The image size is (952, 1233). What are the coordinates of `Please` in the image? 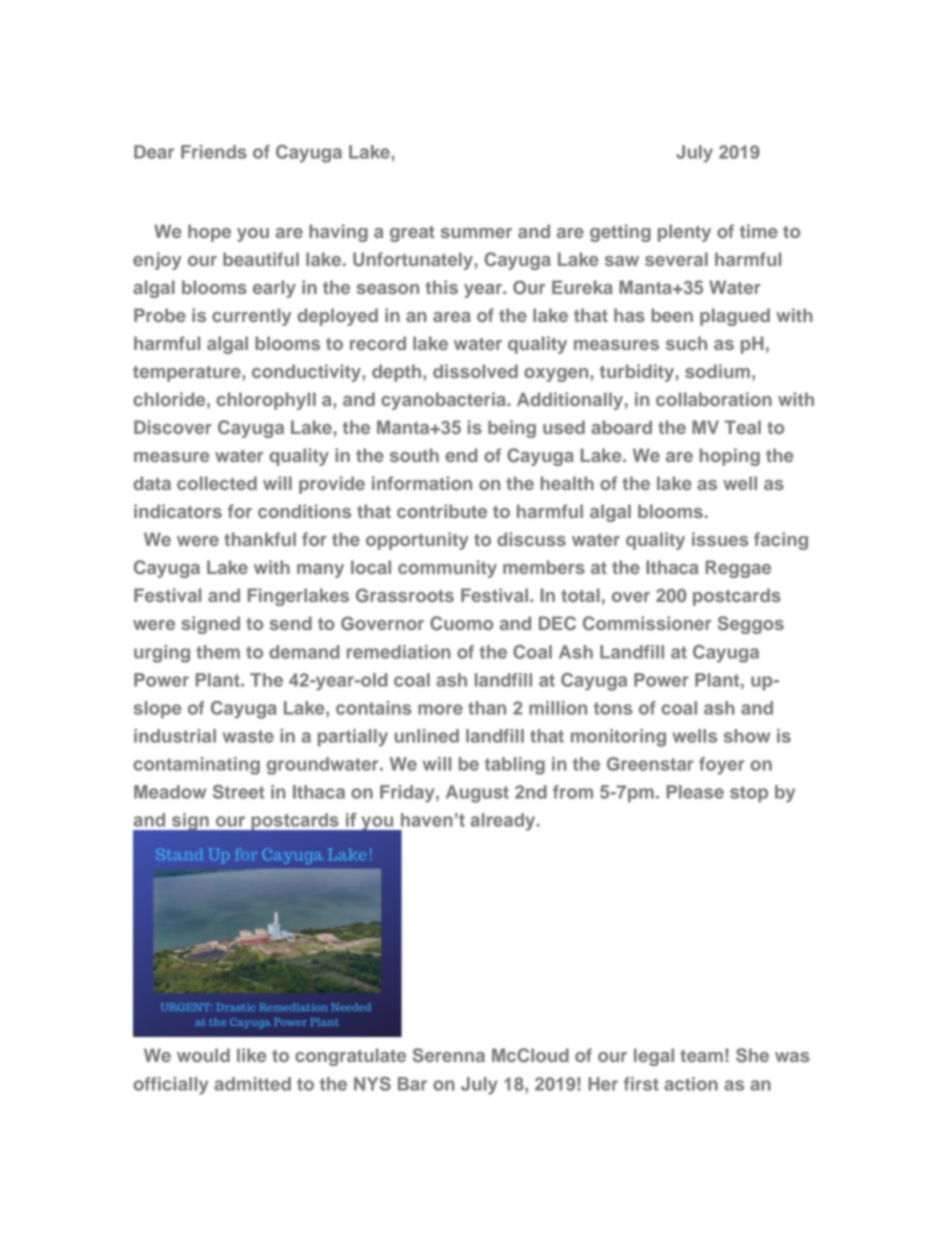 It's located at (695, 792).
